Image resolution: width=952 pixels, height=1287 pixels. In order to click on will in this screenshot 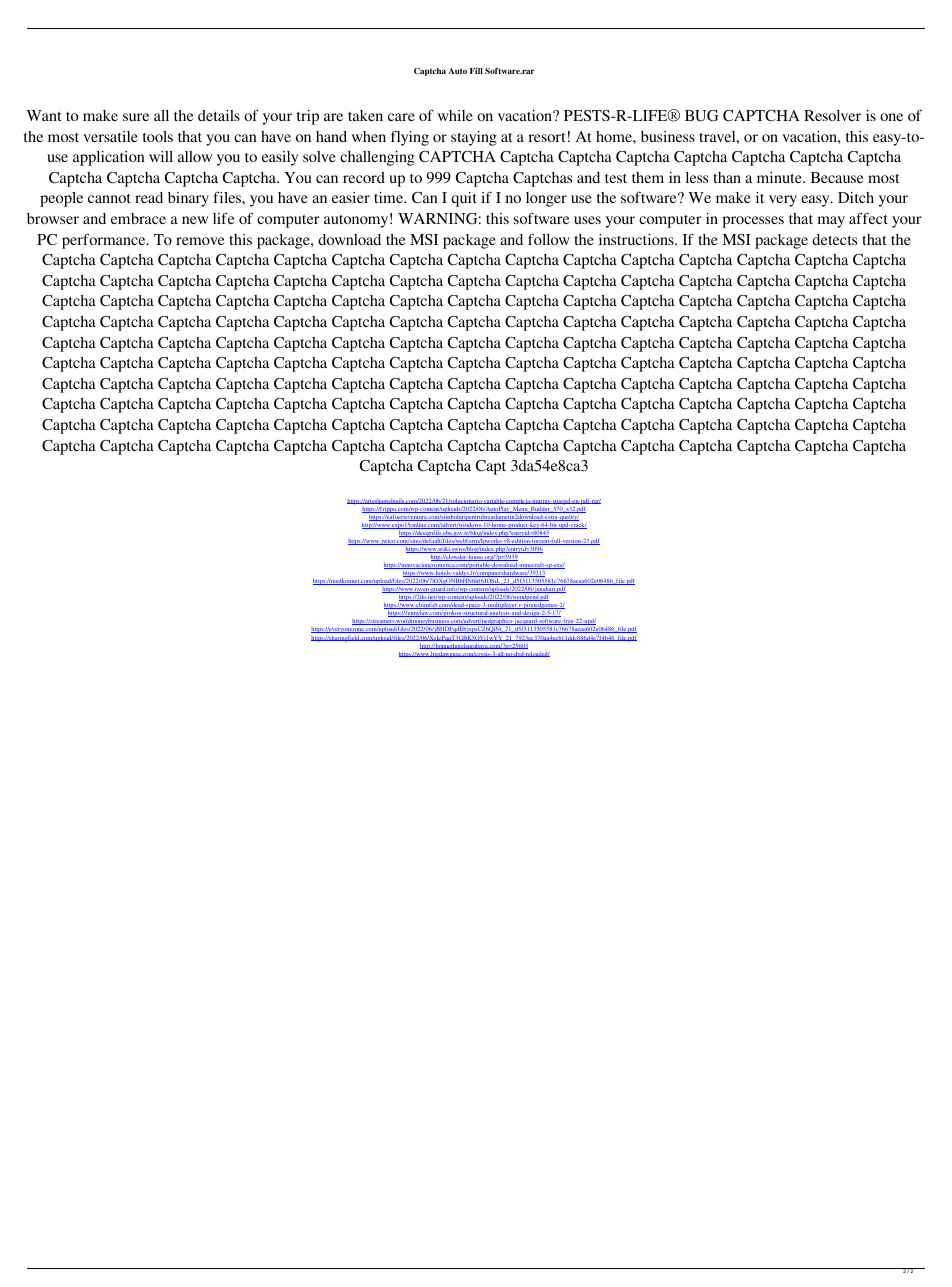, I will do `click(161, 156)`.
